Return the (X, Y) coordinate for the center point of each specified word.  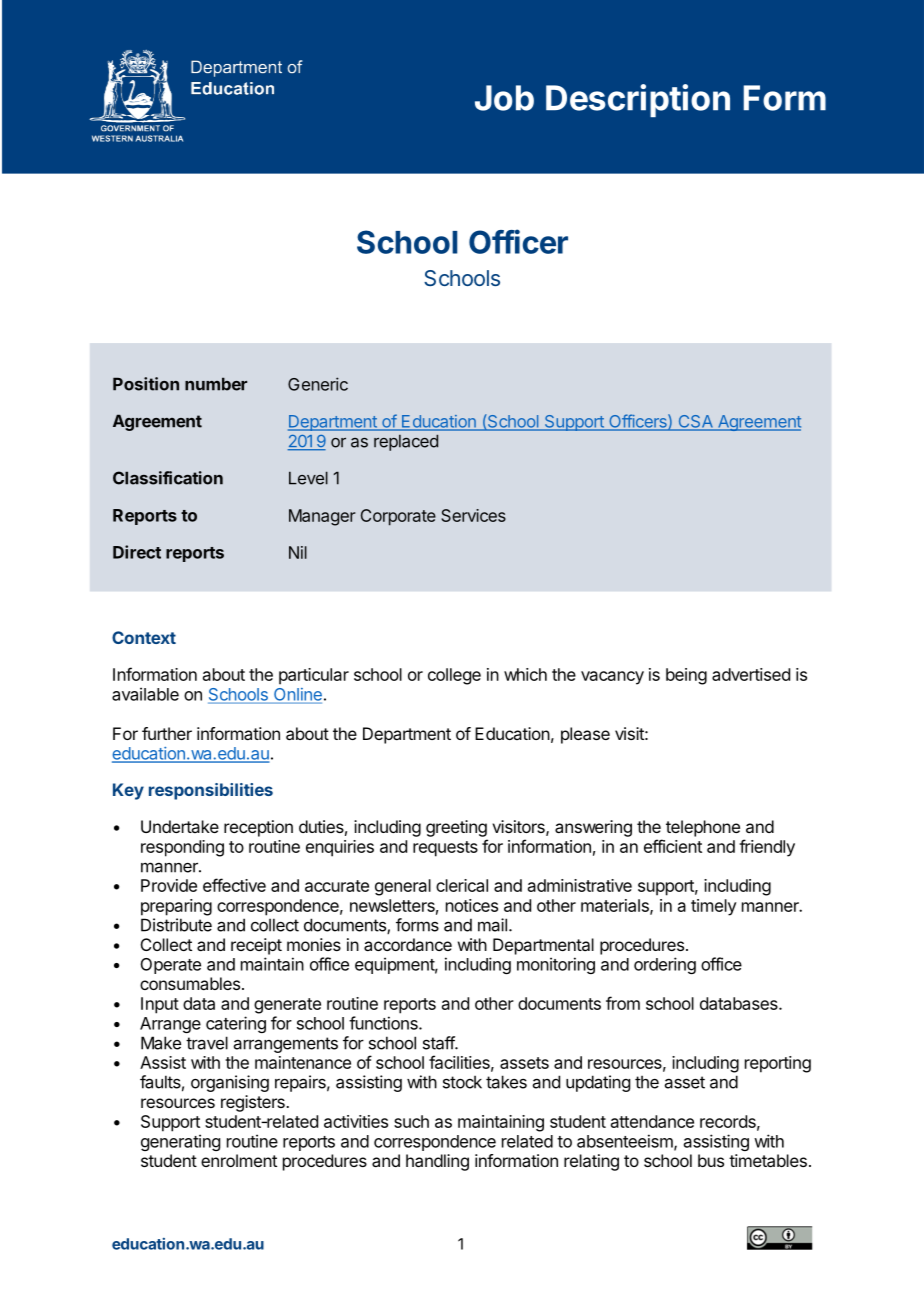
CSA (695, 422)
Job (504, 98)
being (686, 676)
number (216, 384)
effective (234, 885)
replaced (406, 442)
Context (144, 637)
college (454, 676)
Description (638, 100)
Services (473, 515)
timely (714, 907)
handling (437, 1162)
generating (180, 1142)
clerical (462, 885)
